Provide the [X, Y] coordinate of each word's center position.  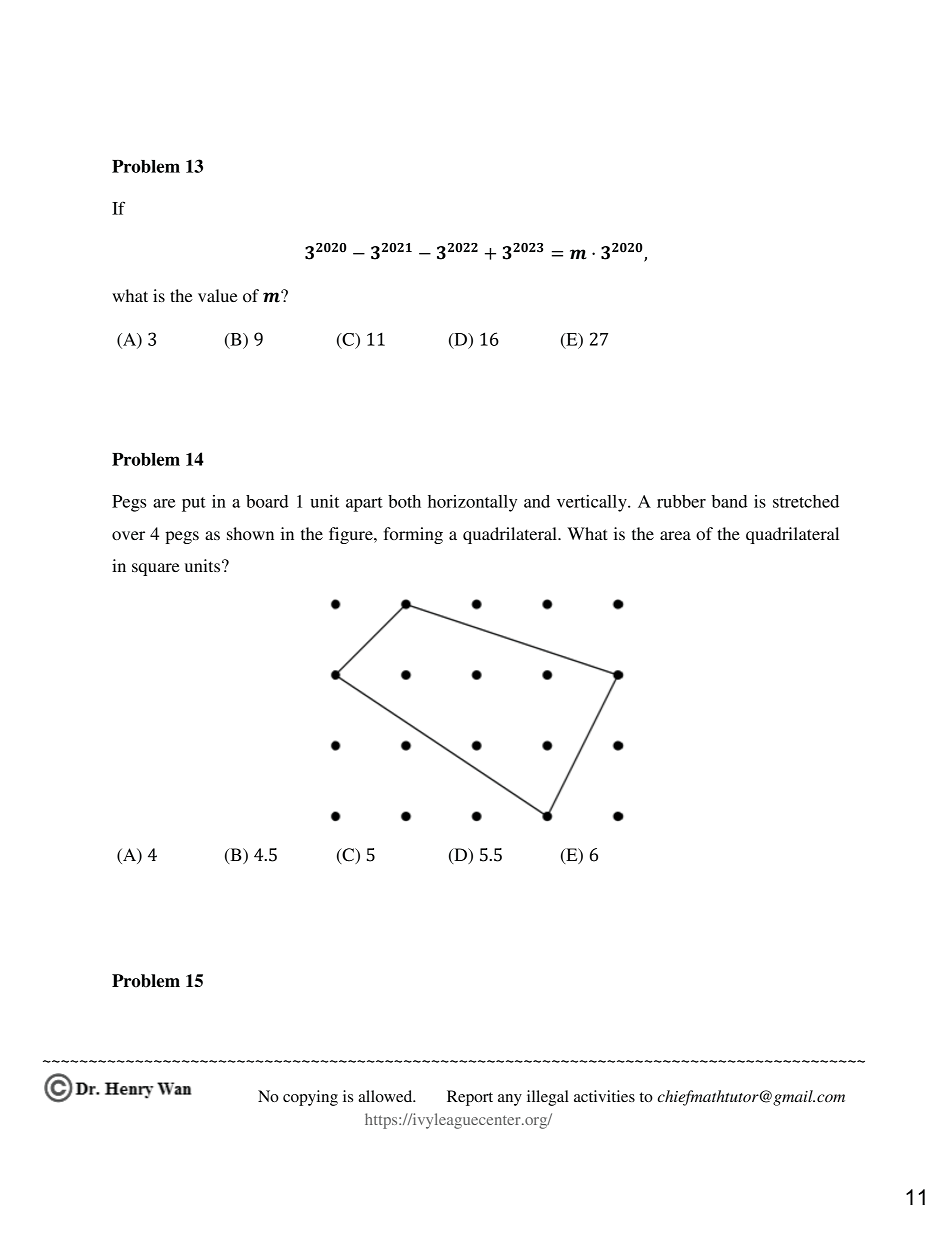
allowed [387, 1096]
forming [413, 535]
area [675, 535]
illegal [548, 1098]
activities [604, 1096]
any [510, 1100]
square [156, 569]
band [729, 501]
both [404, 501]
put [194, 504]
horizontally [472, 503]
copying [310, 1098]
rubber [681, 501]
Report [470, 1098]
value [218, 295]
